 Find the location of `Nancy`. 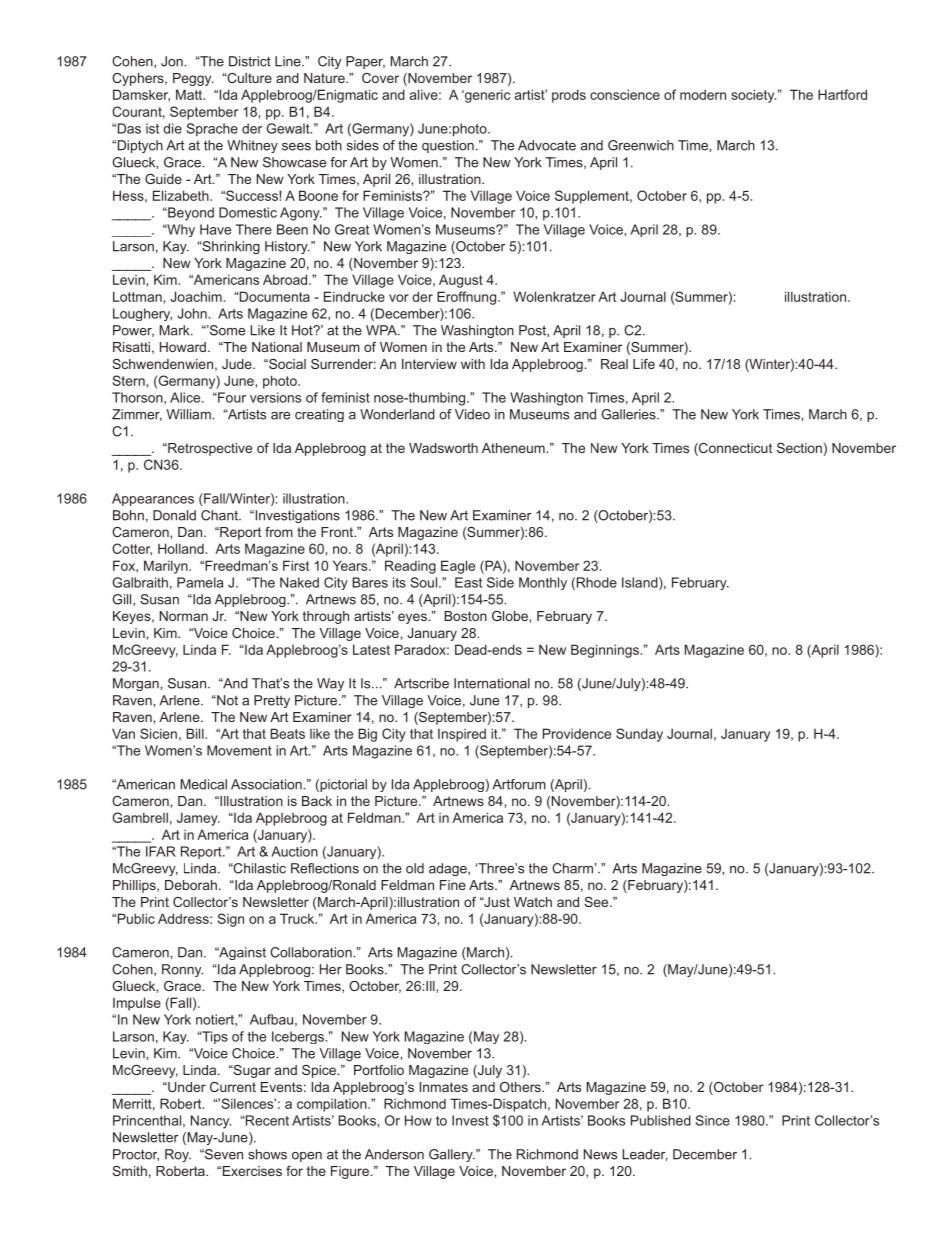

Nancy is located at coordinates (211, 1122).
